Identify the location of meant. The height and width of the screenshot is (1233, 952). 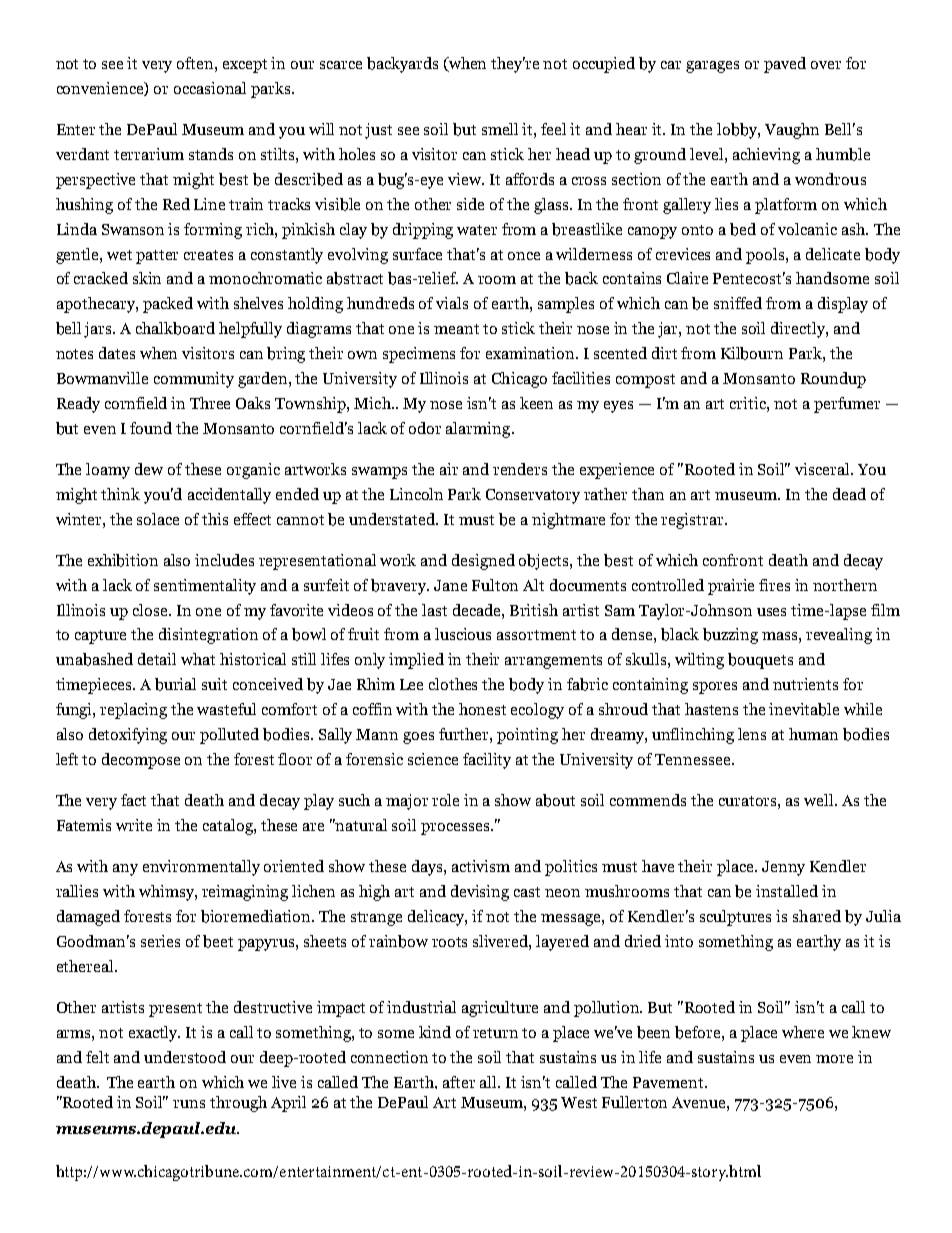
(456, 329).
